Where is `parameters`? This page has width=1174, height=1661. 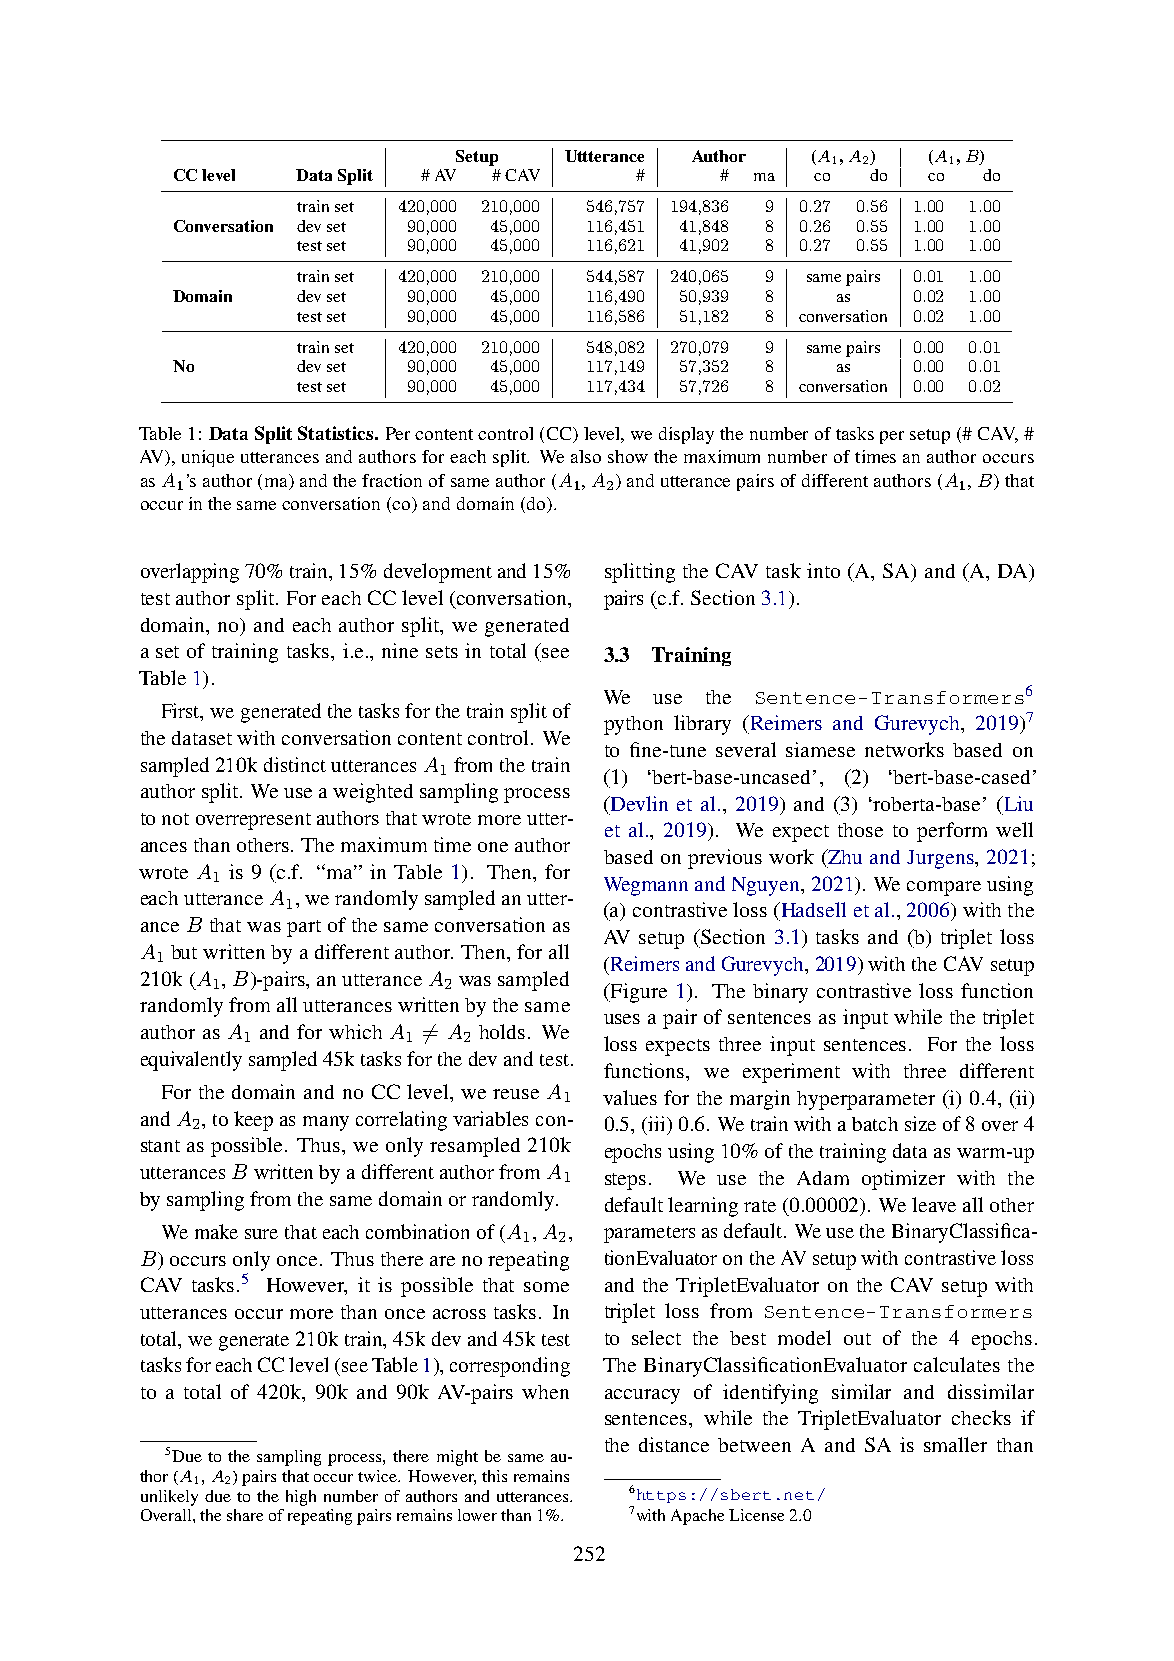
parameters is located at coordinates (649, 1234).
